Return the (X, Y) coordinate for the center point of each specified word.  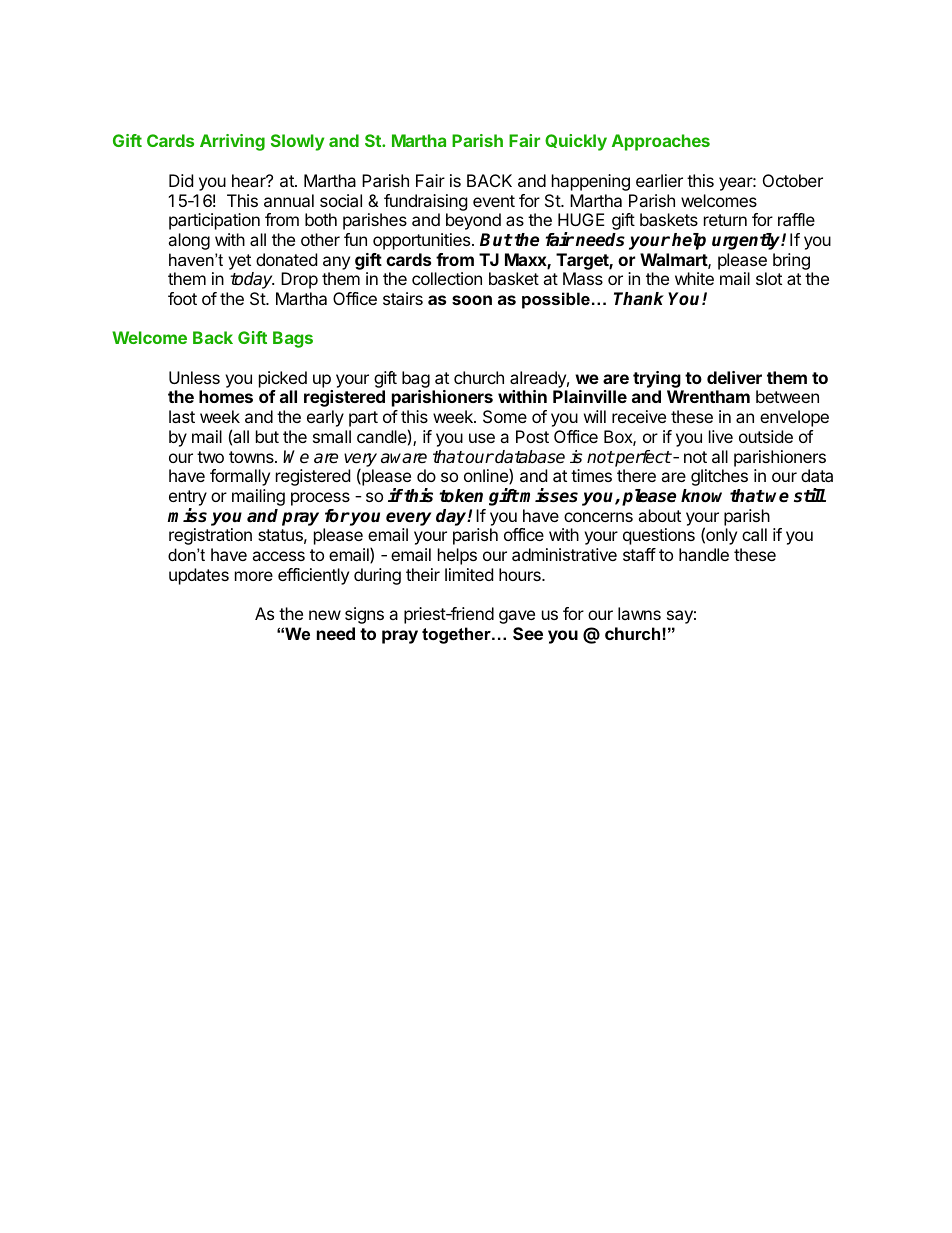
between (787, 396)
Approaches (661, 142)
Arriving (232, 142)
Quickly (576, 142)
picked (283, 379)
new (325, 615)
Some (505, 416)
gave (517, 617)
